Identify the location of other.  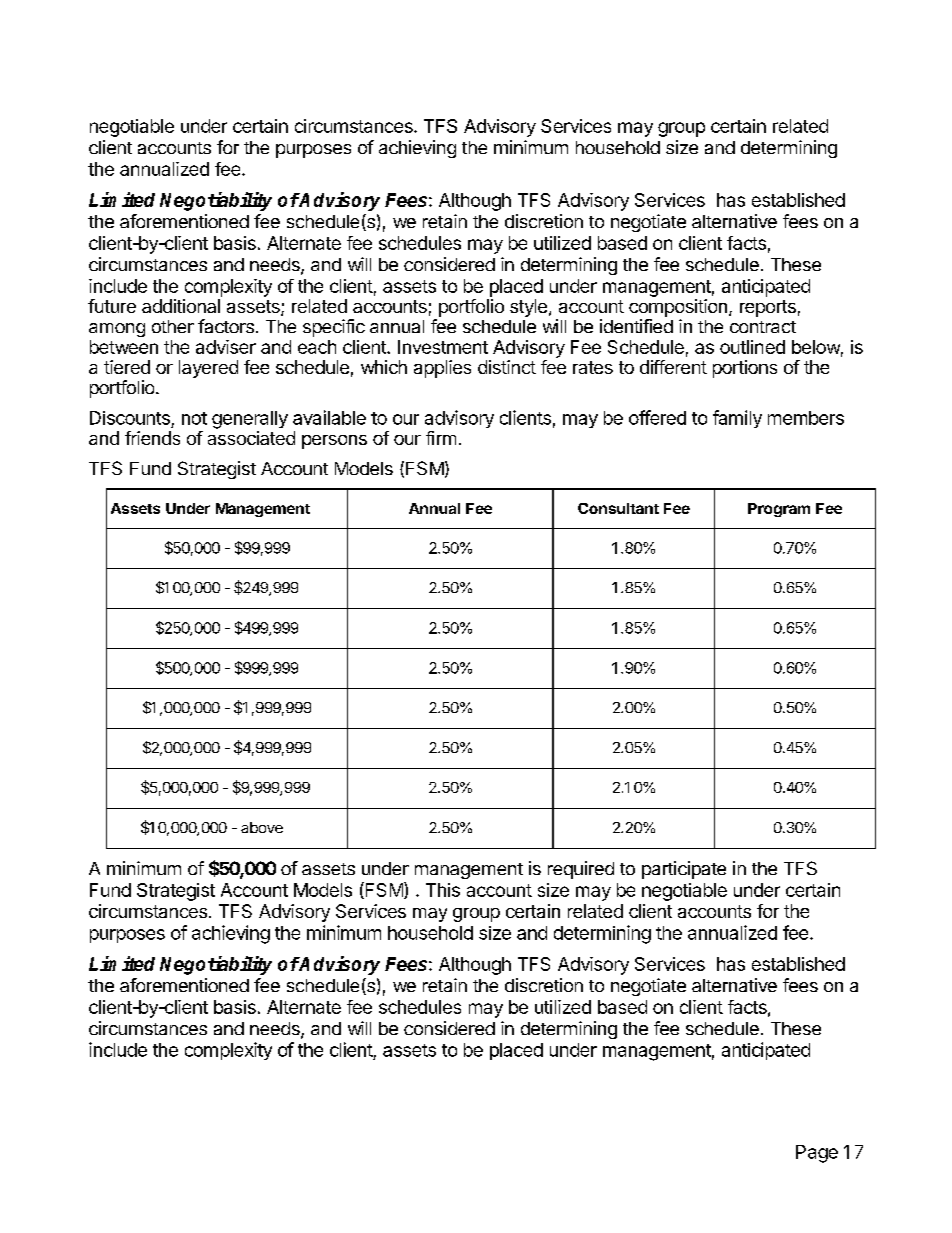
(173, 326).
